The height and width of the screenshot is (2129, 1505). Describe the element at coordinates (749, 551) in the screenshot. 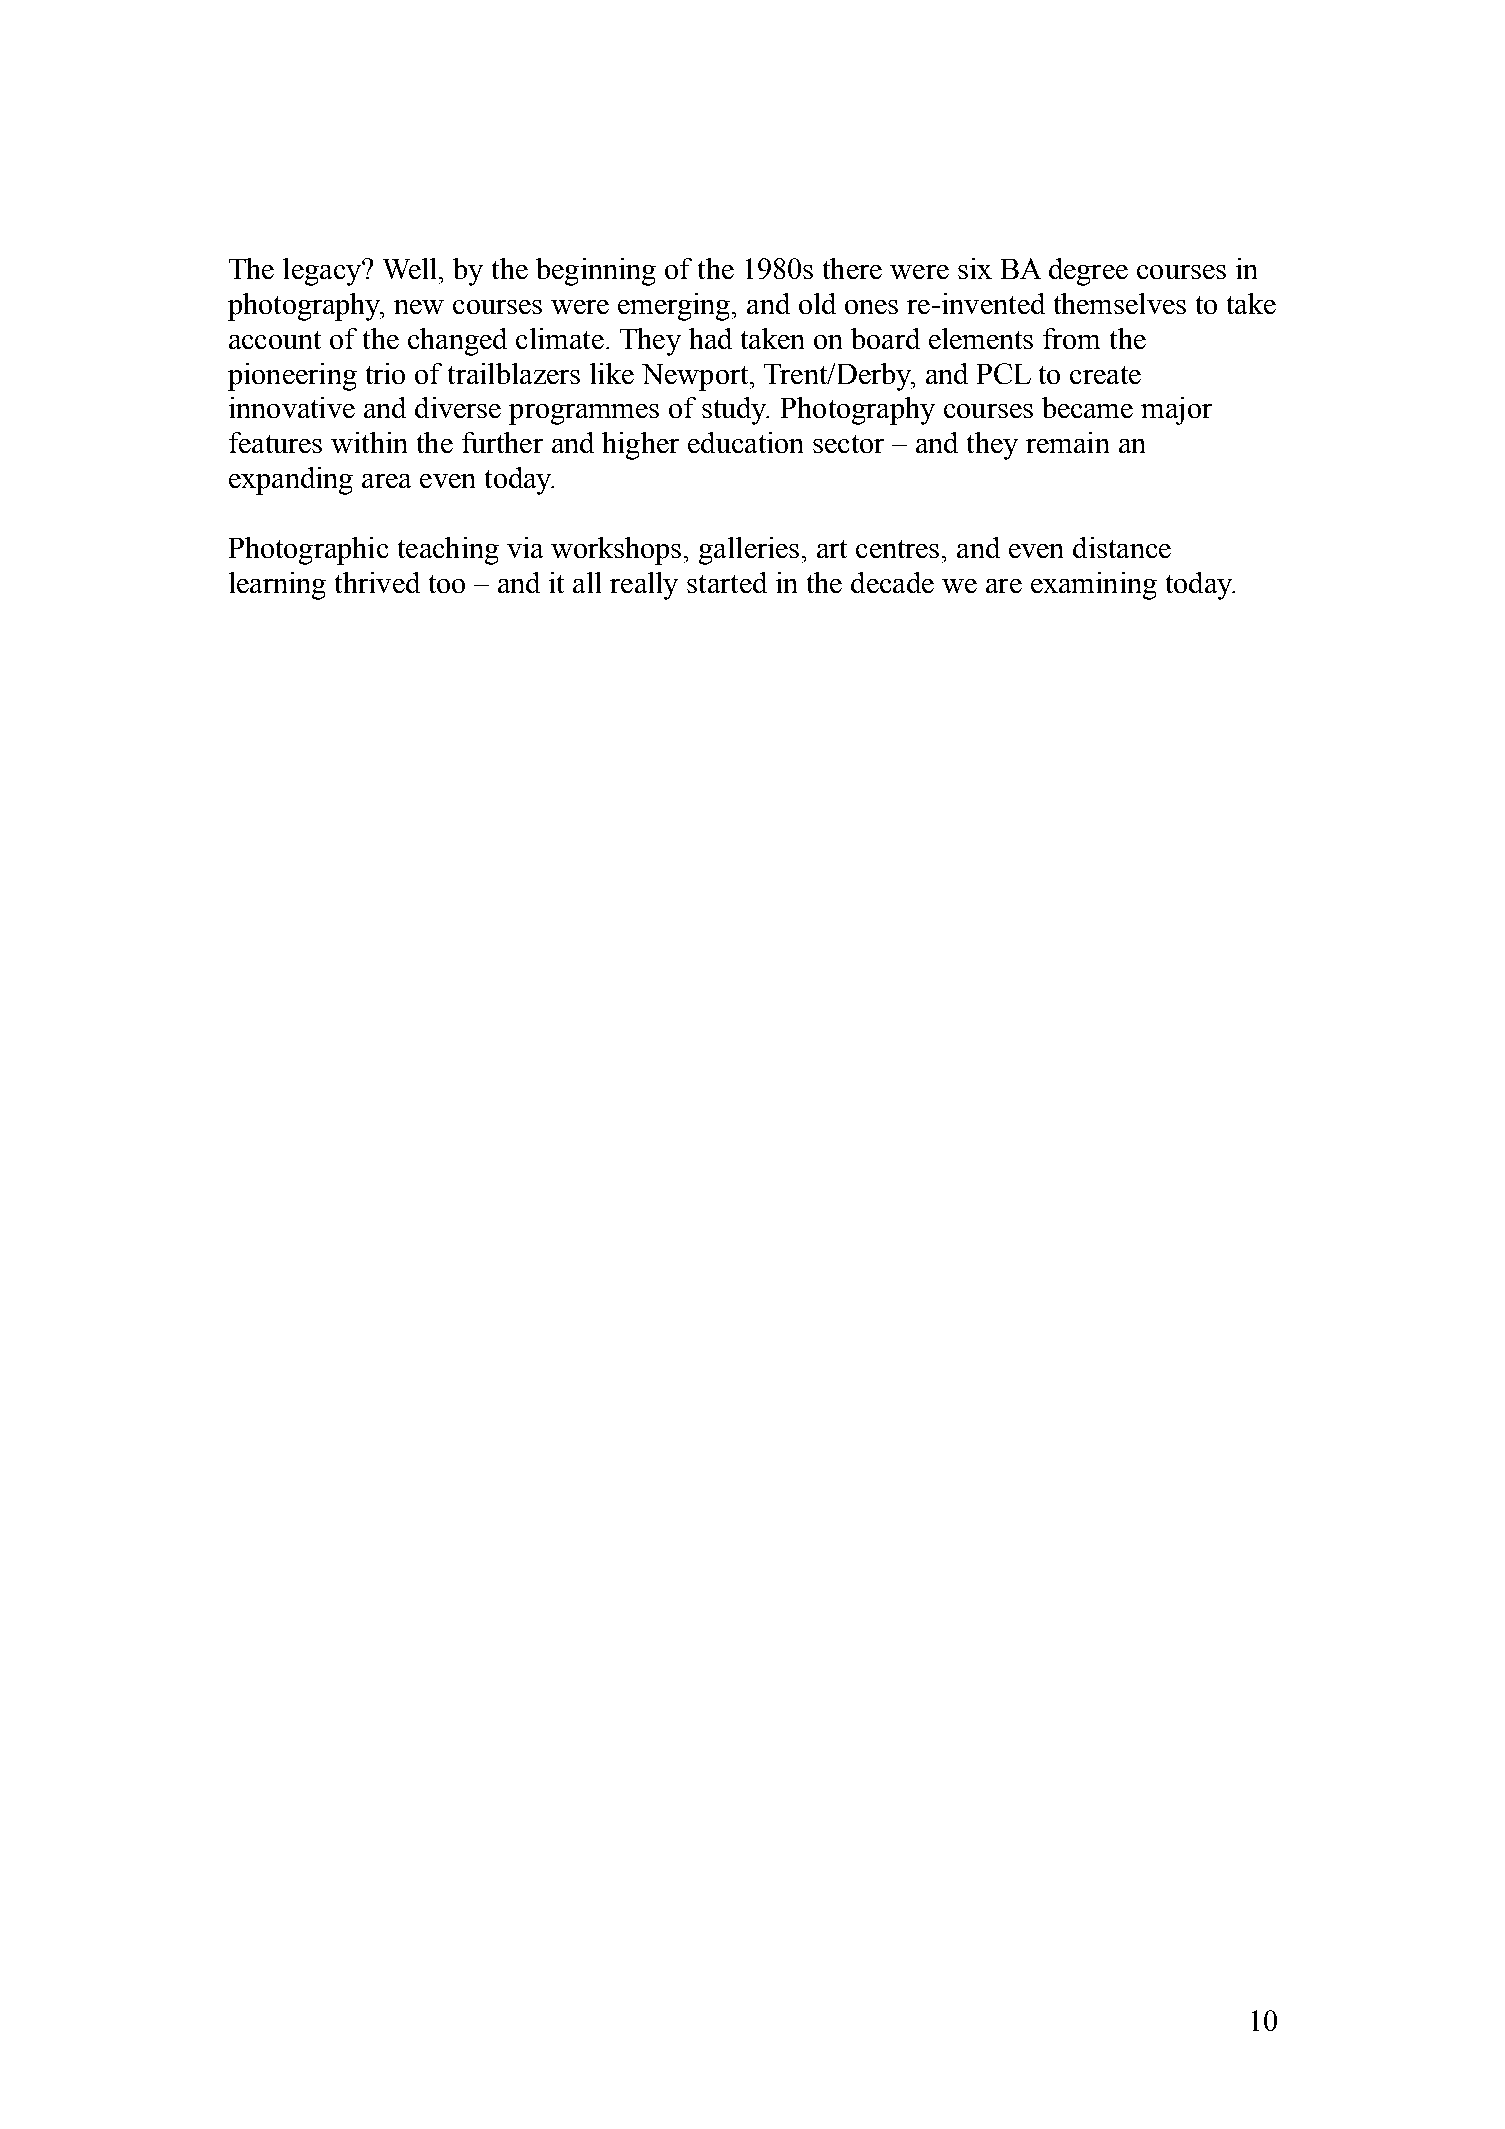

I see `galleries` at that location.
